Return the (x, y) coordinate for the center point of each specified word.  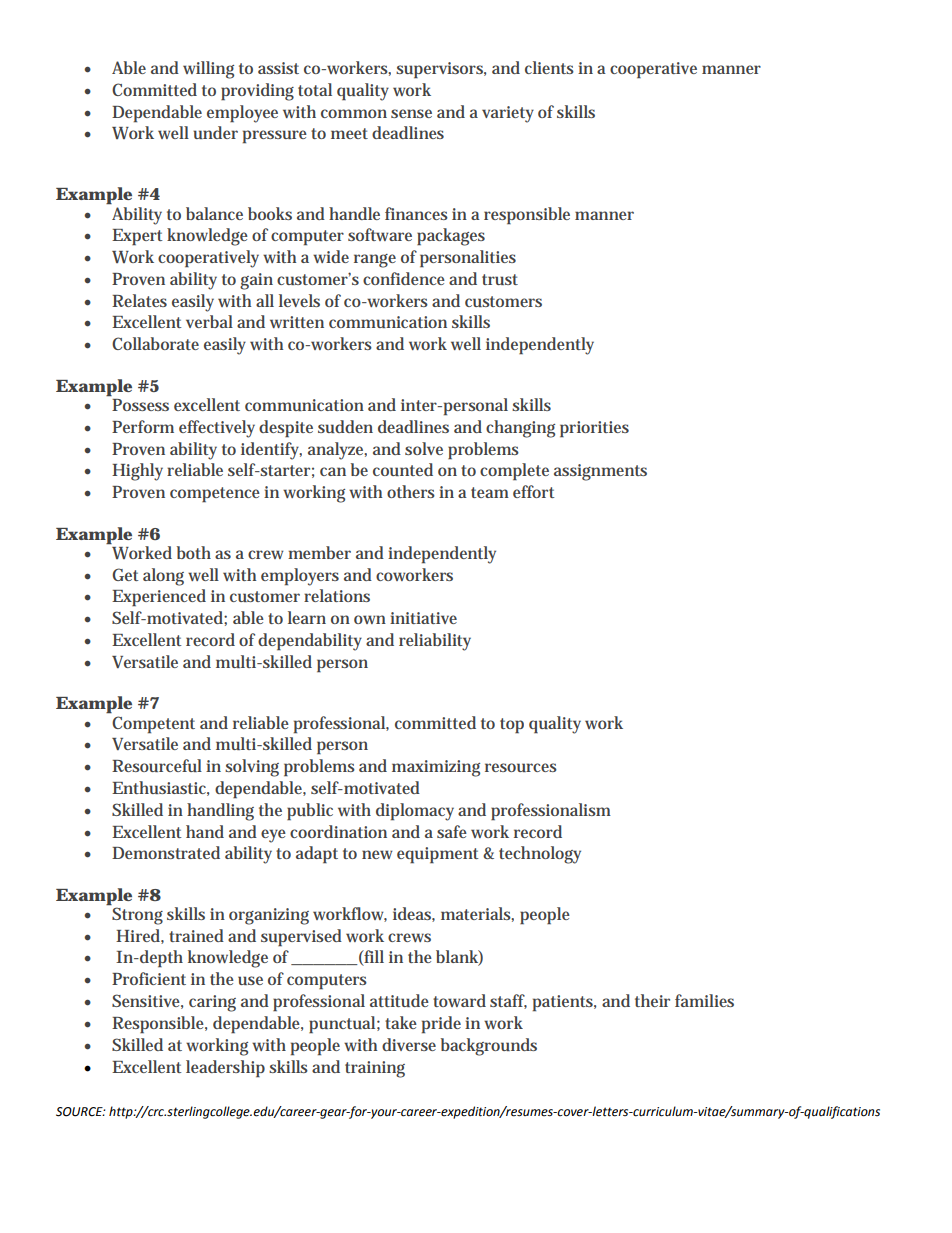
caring (212, 1003)
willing (208, 70)
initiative (423, 618)
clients (549, 67)
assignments (600, 472)
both (194, 552)
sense (411, 113)
